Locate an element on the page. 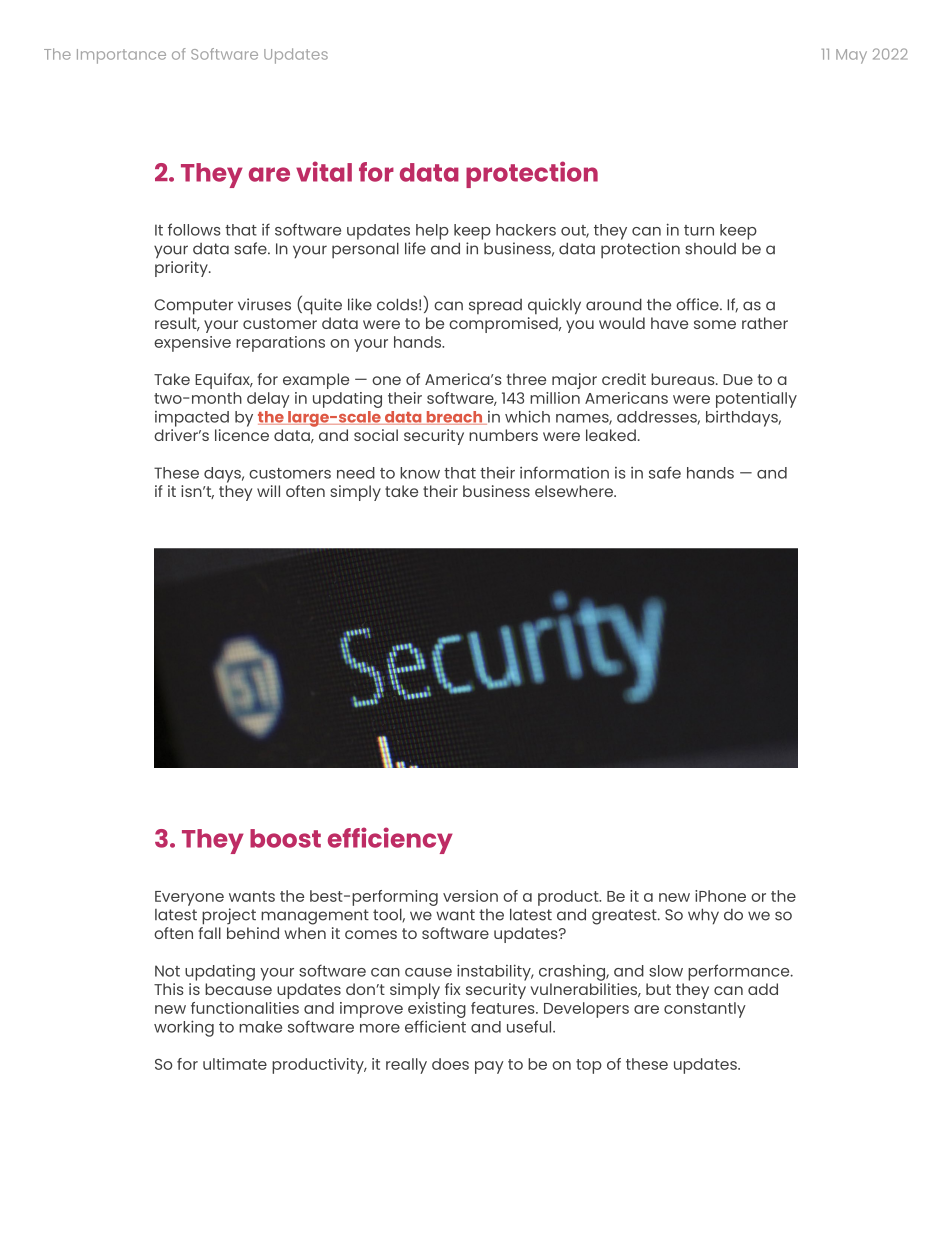 The image size is (952, 1233). efficiency is located at coordinates (390, 840).
